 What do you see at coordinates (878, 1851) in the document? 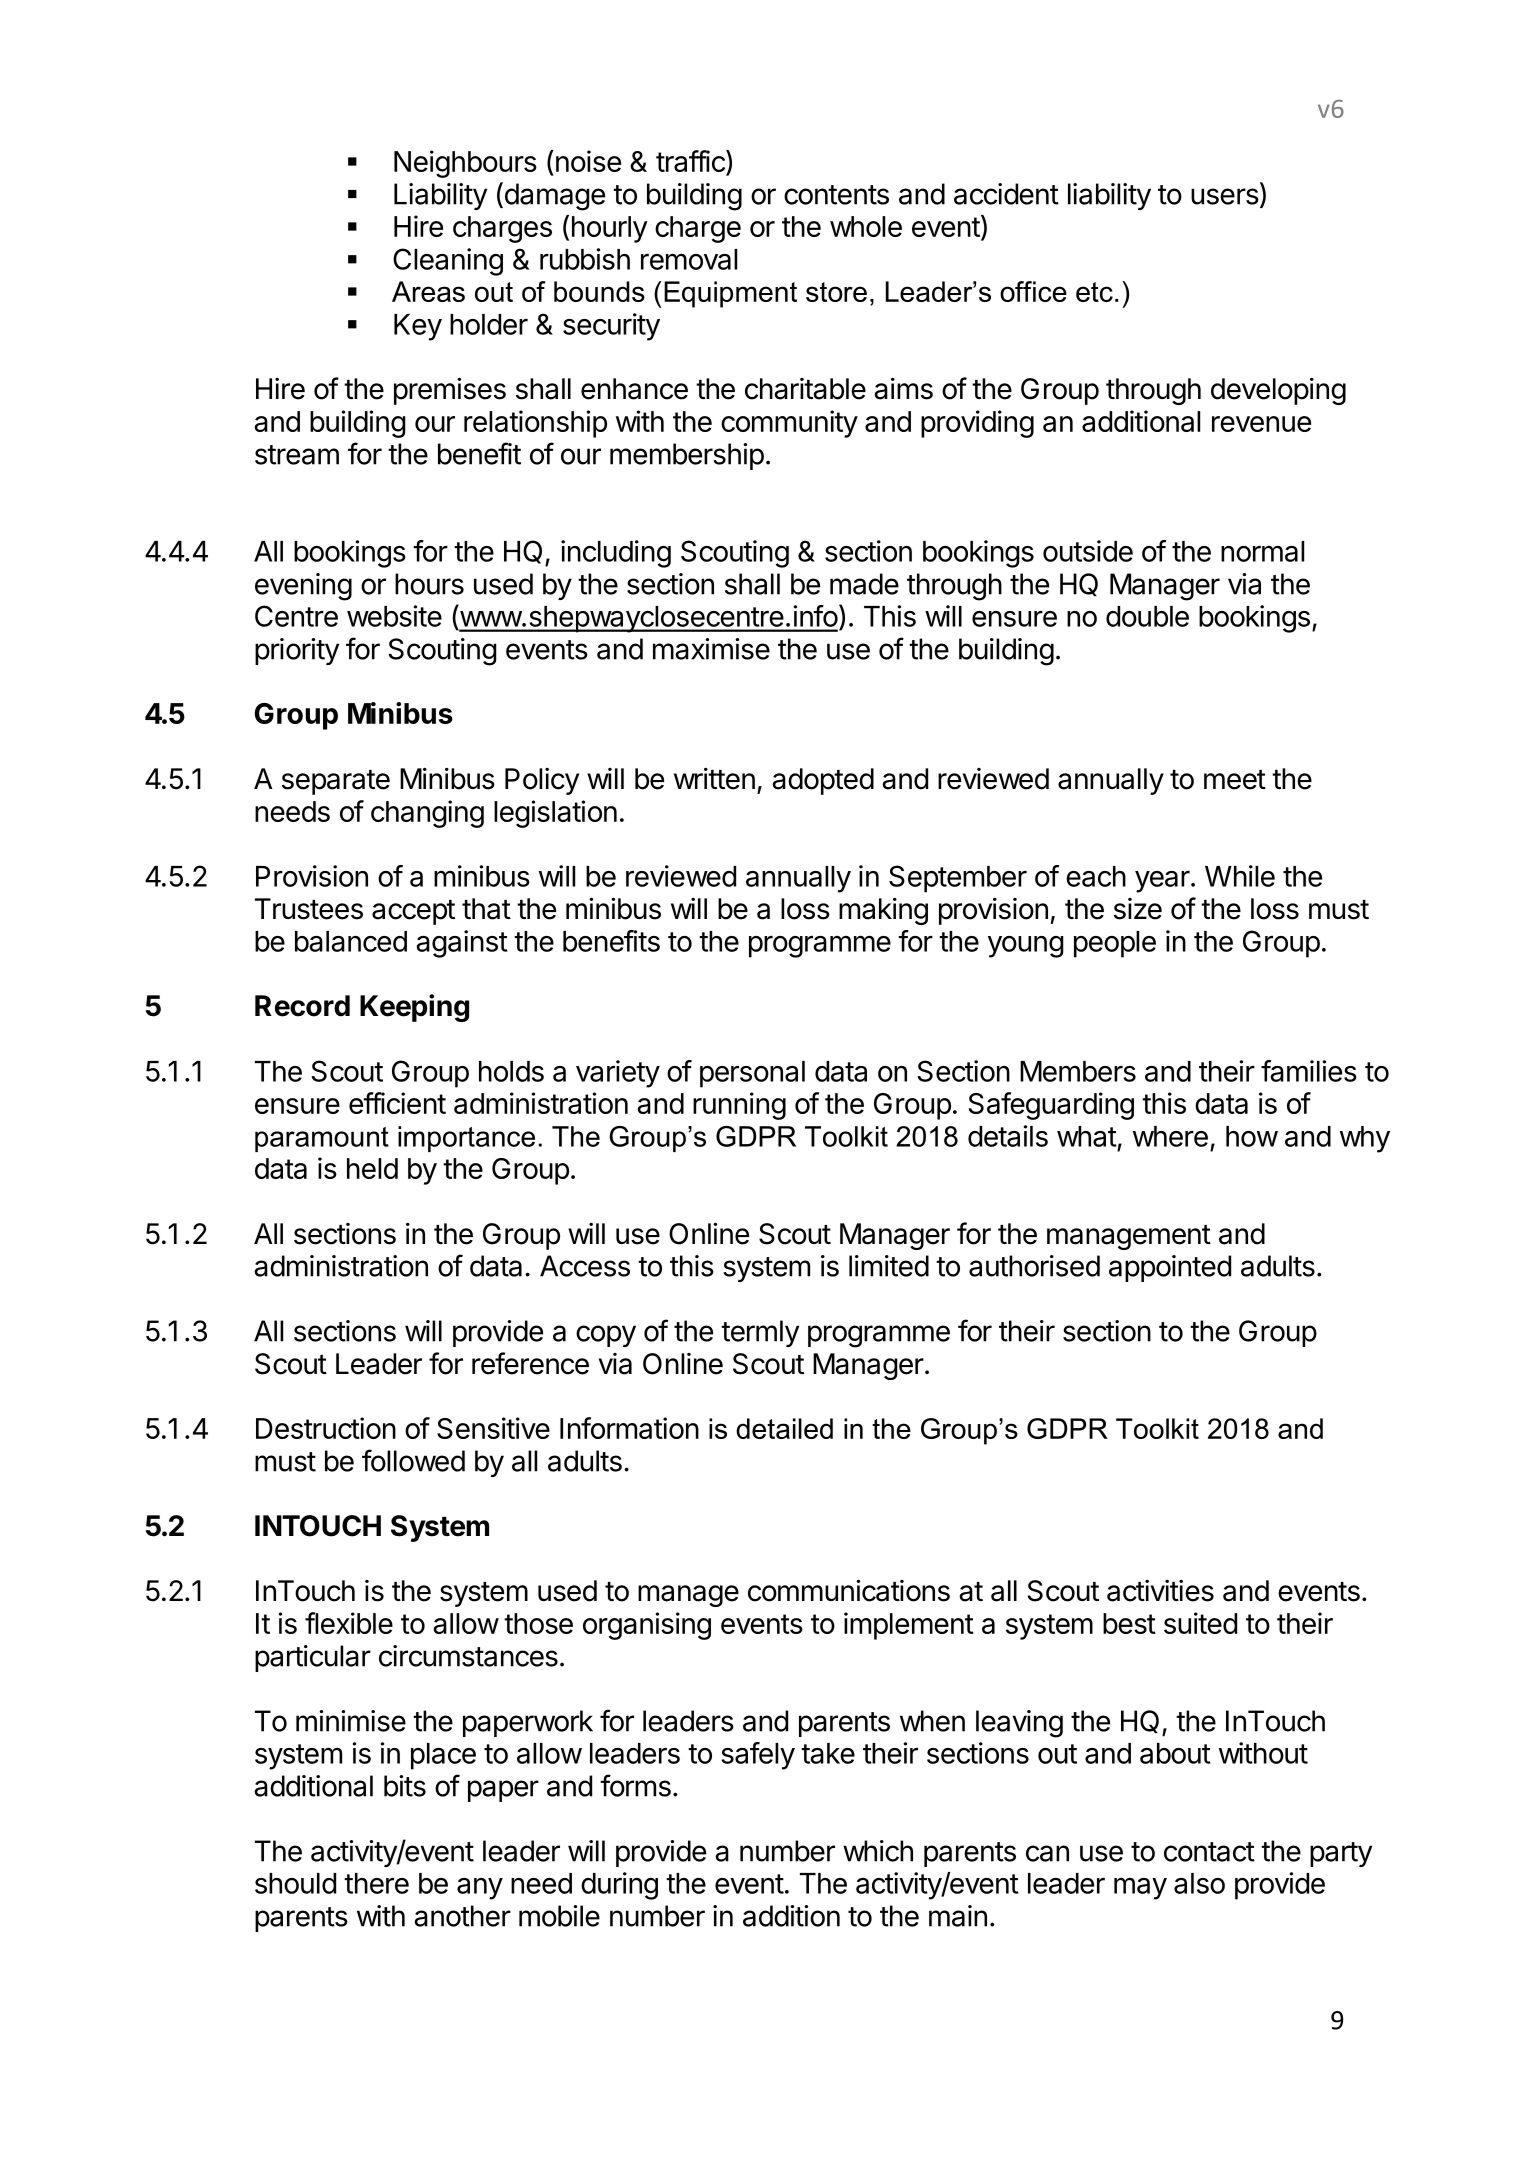
I see `which` at bounding box center [878, 1851].
